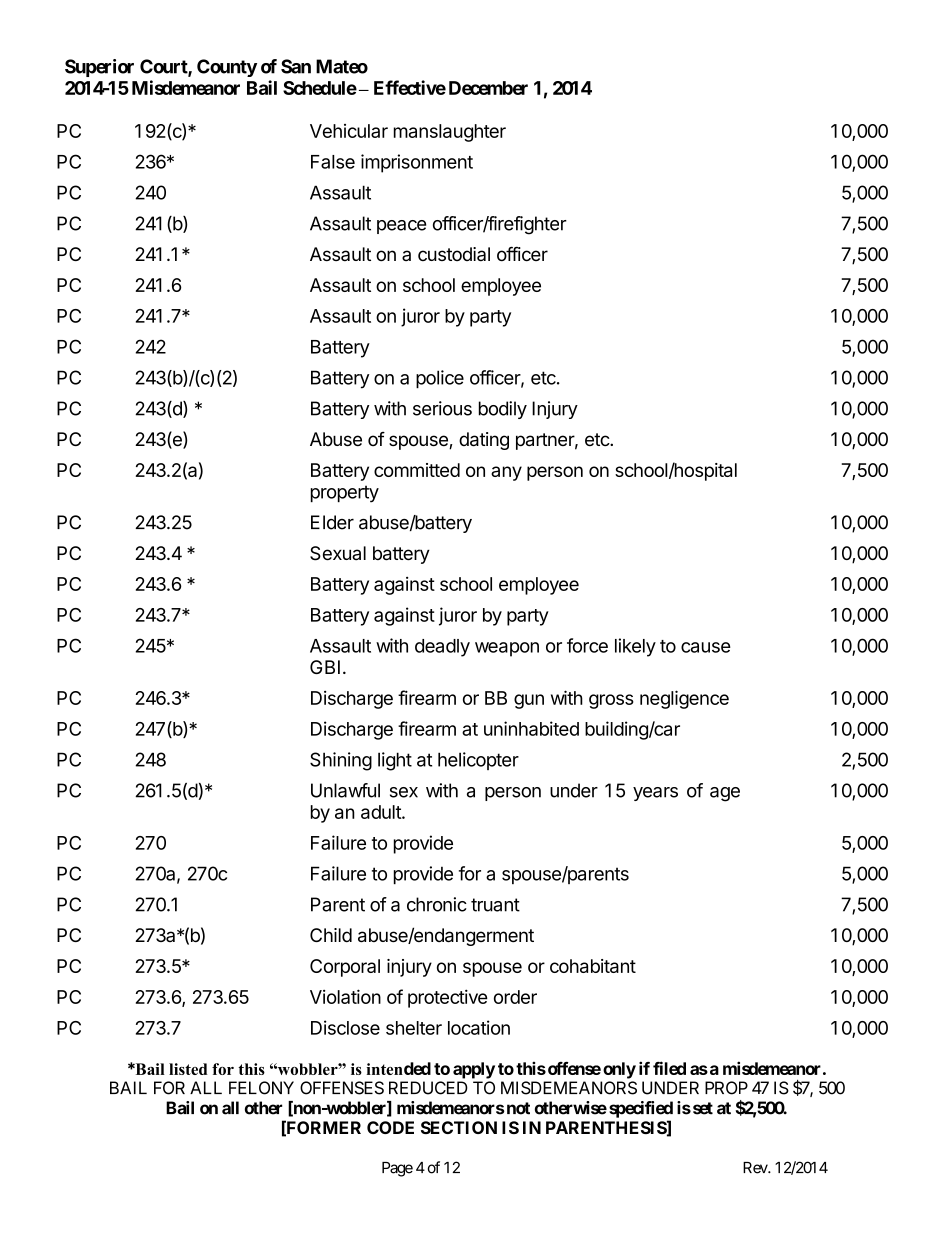 The height and width of the page is (1233, 952). Describe the element at coordinates (332, 522) in the page. I see `Elder` at that location.
